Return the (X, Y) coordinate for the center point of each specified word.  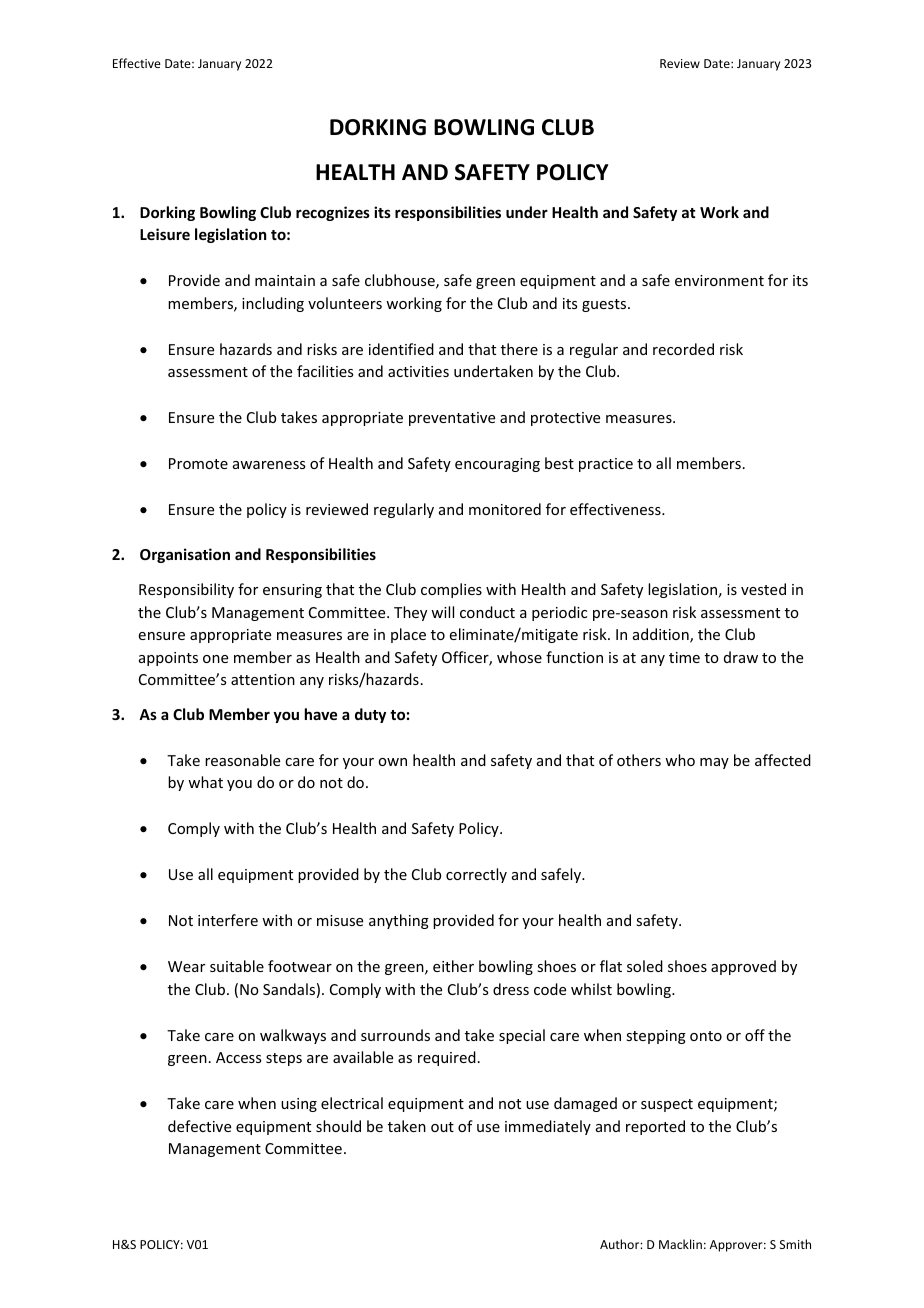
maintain (285, 280)
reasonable (242, 760)
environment (719, 280)
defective (199, 1126)
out (442, 1127)
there (519, 349)
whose (519, 657)
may (714, 763)
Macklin (680, 1244)
